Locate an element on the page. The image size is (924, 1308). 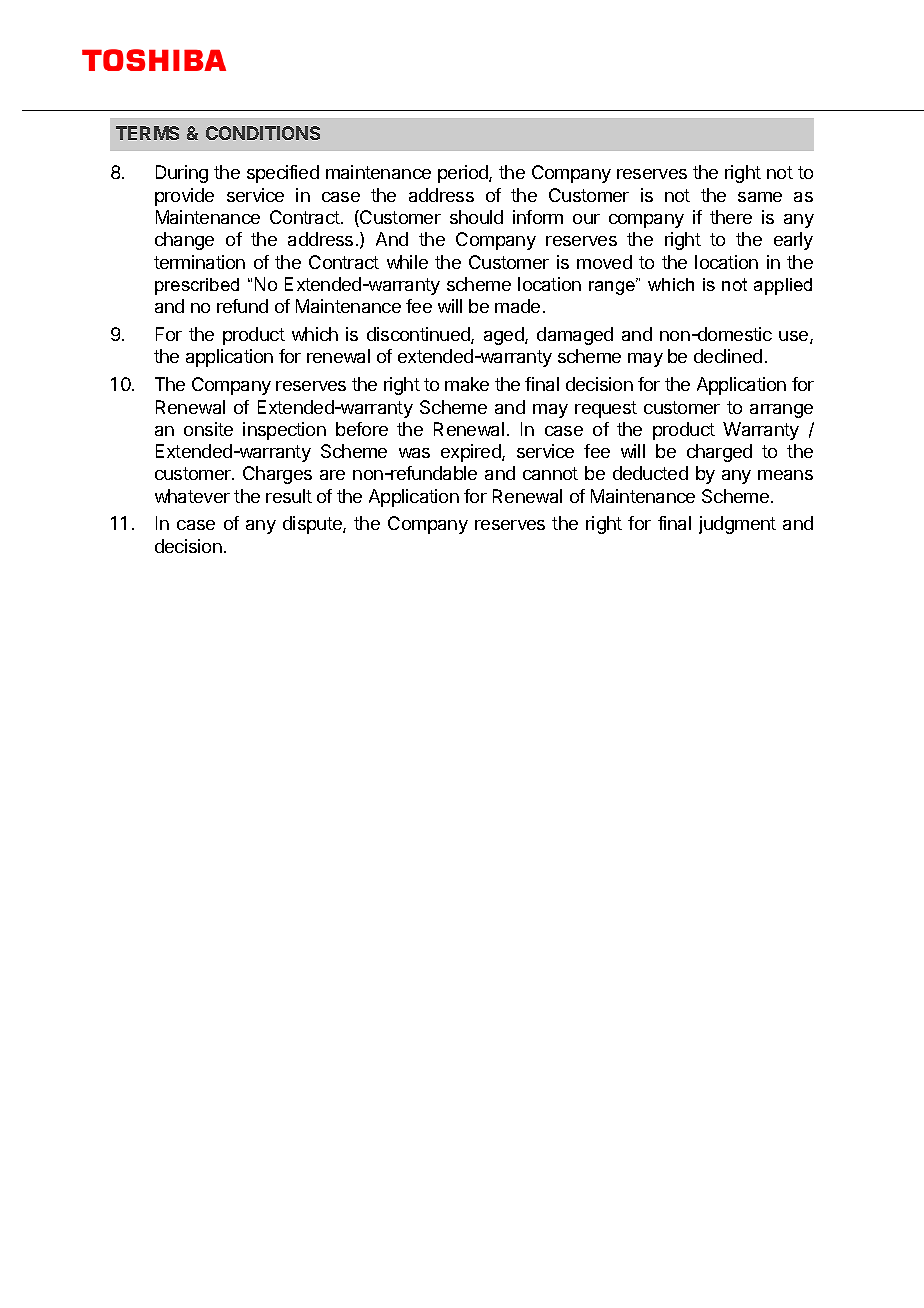
declined is located at coordinates (728, 356).
